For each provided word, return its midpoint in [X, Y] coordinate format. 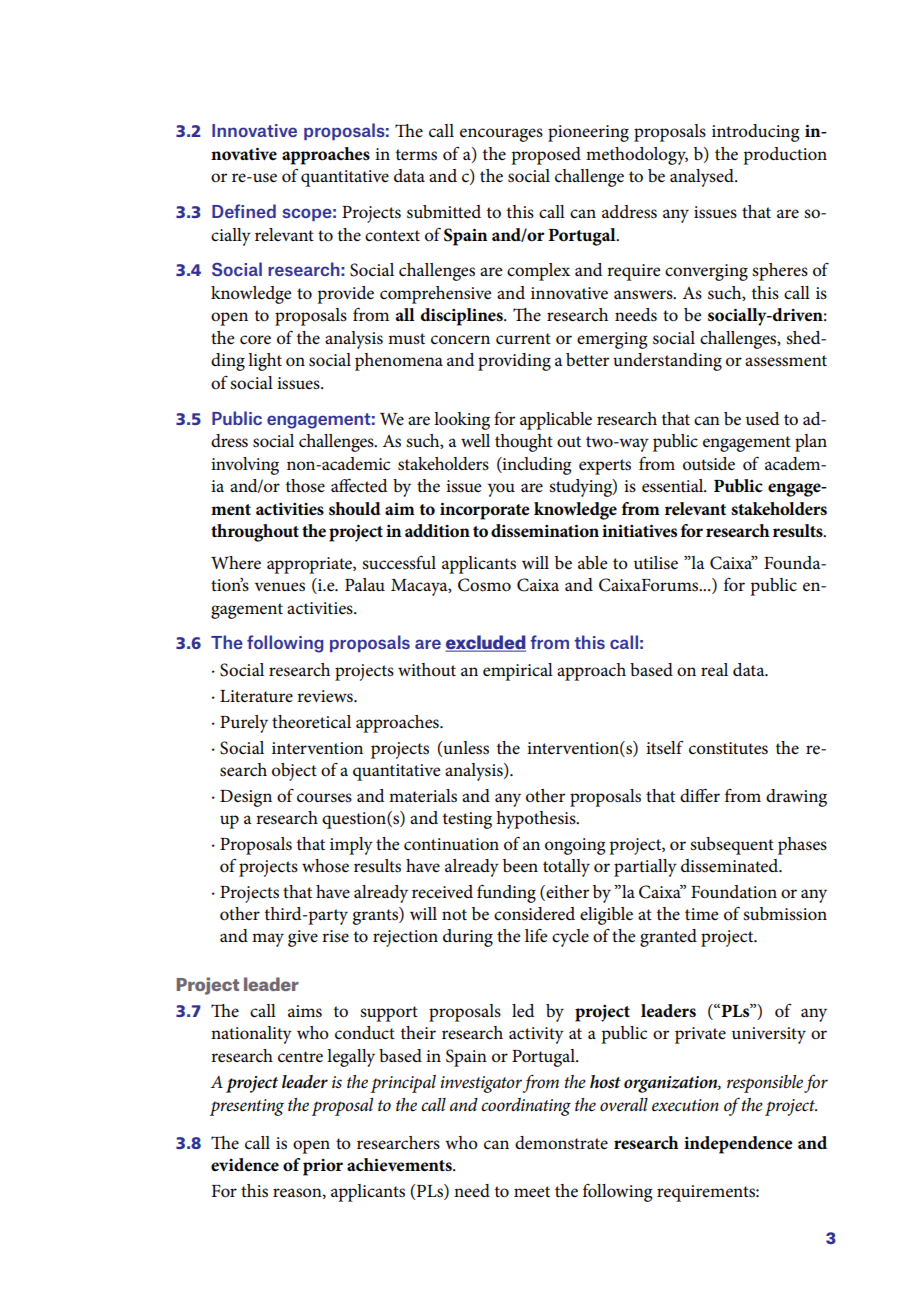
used [763, 419]
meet [532, 1191]
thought [524, 443]
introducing [755, 133]
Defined [244, 211]
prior [323, 1167]
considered [534, 914]
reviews [326, 696]
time [701, 914]
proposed [546, 156]
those [305, 486]
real [714, 670]
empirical [518, 672]
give [303, 938]
